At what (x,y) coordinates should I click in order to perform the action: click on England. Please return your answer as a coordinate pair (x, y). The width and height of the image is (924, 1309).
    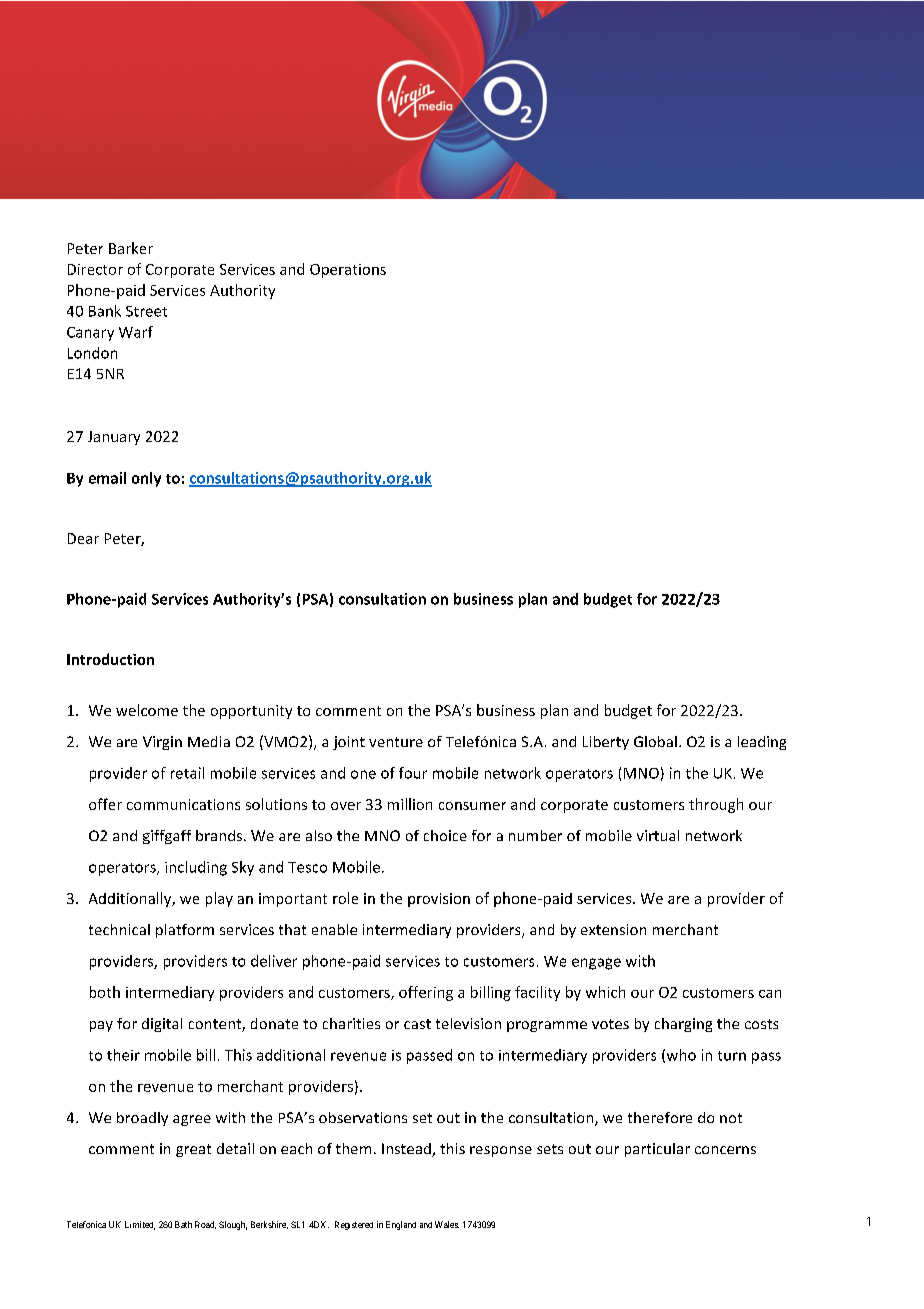
    Looking at the image, I should click on (401, 1225).
